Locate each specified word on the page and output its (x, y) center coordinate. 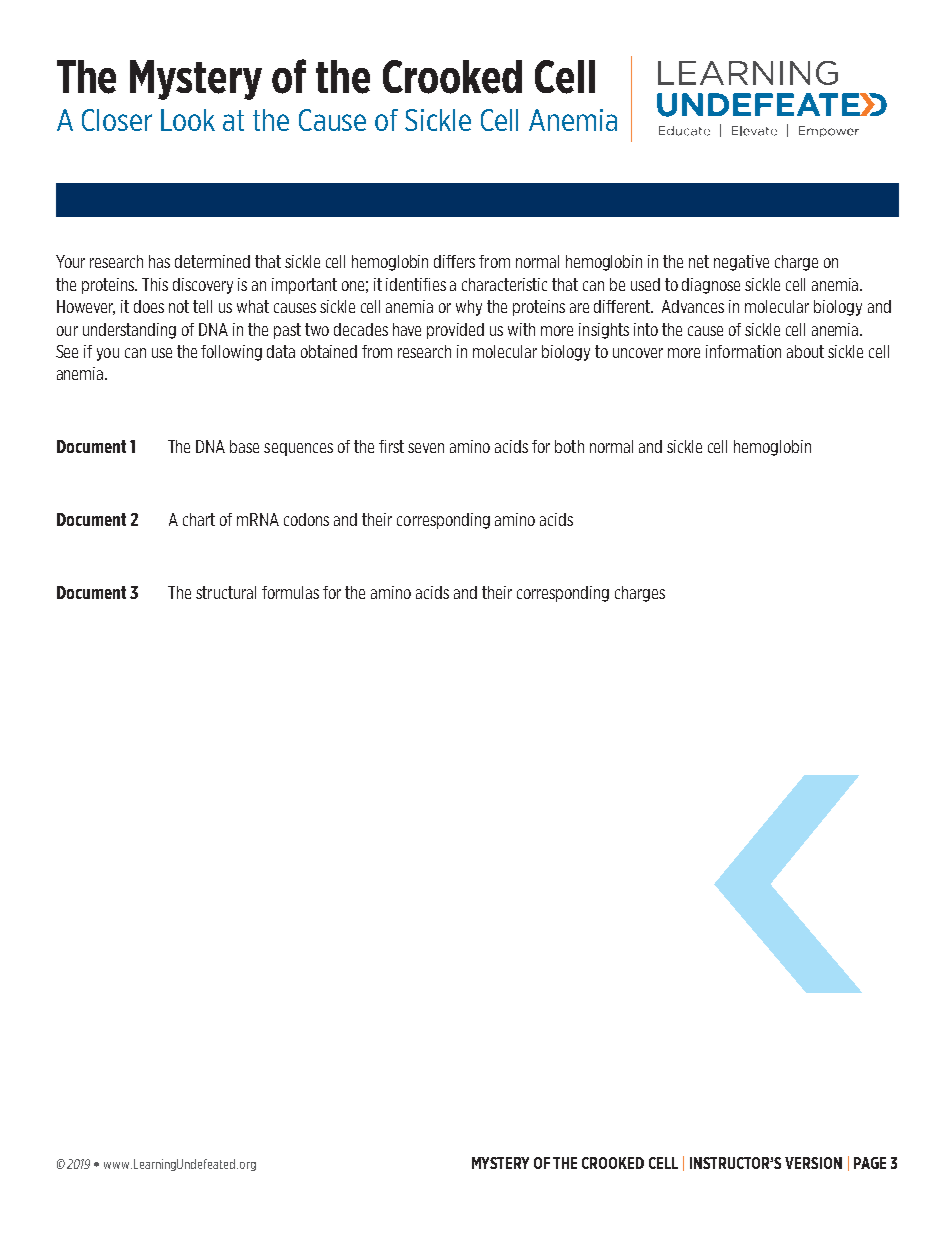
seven (426, 448)
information (743, 351)
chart (199, 519)
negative (741, 263)
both (569, 446)
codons (306, 519)
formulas (290, 592)
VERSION (813, 1163)
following (231, 353)
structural (226, 592)
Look (188, 120)
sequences (298, 449)
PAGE (870, 1163)
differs (454, 261)
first (391, 446)
